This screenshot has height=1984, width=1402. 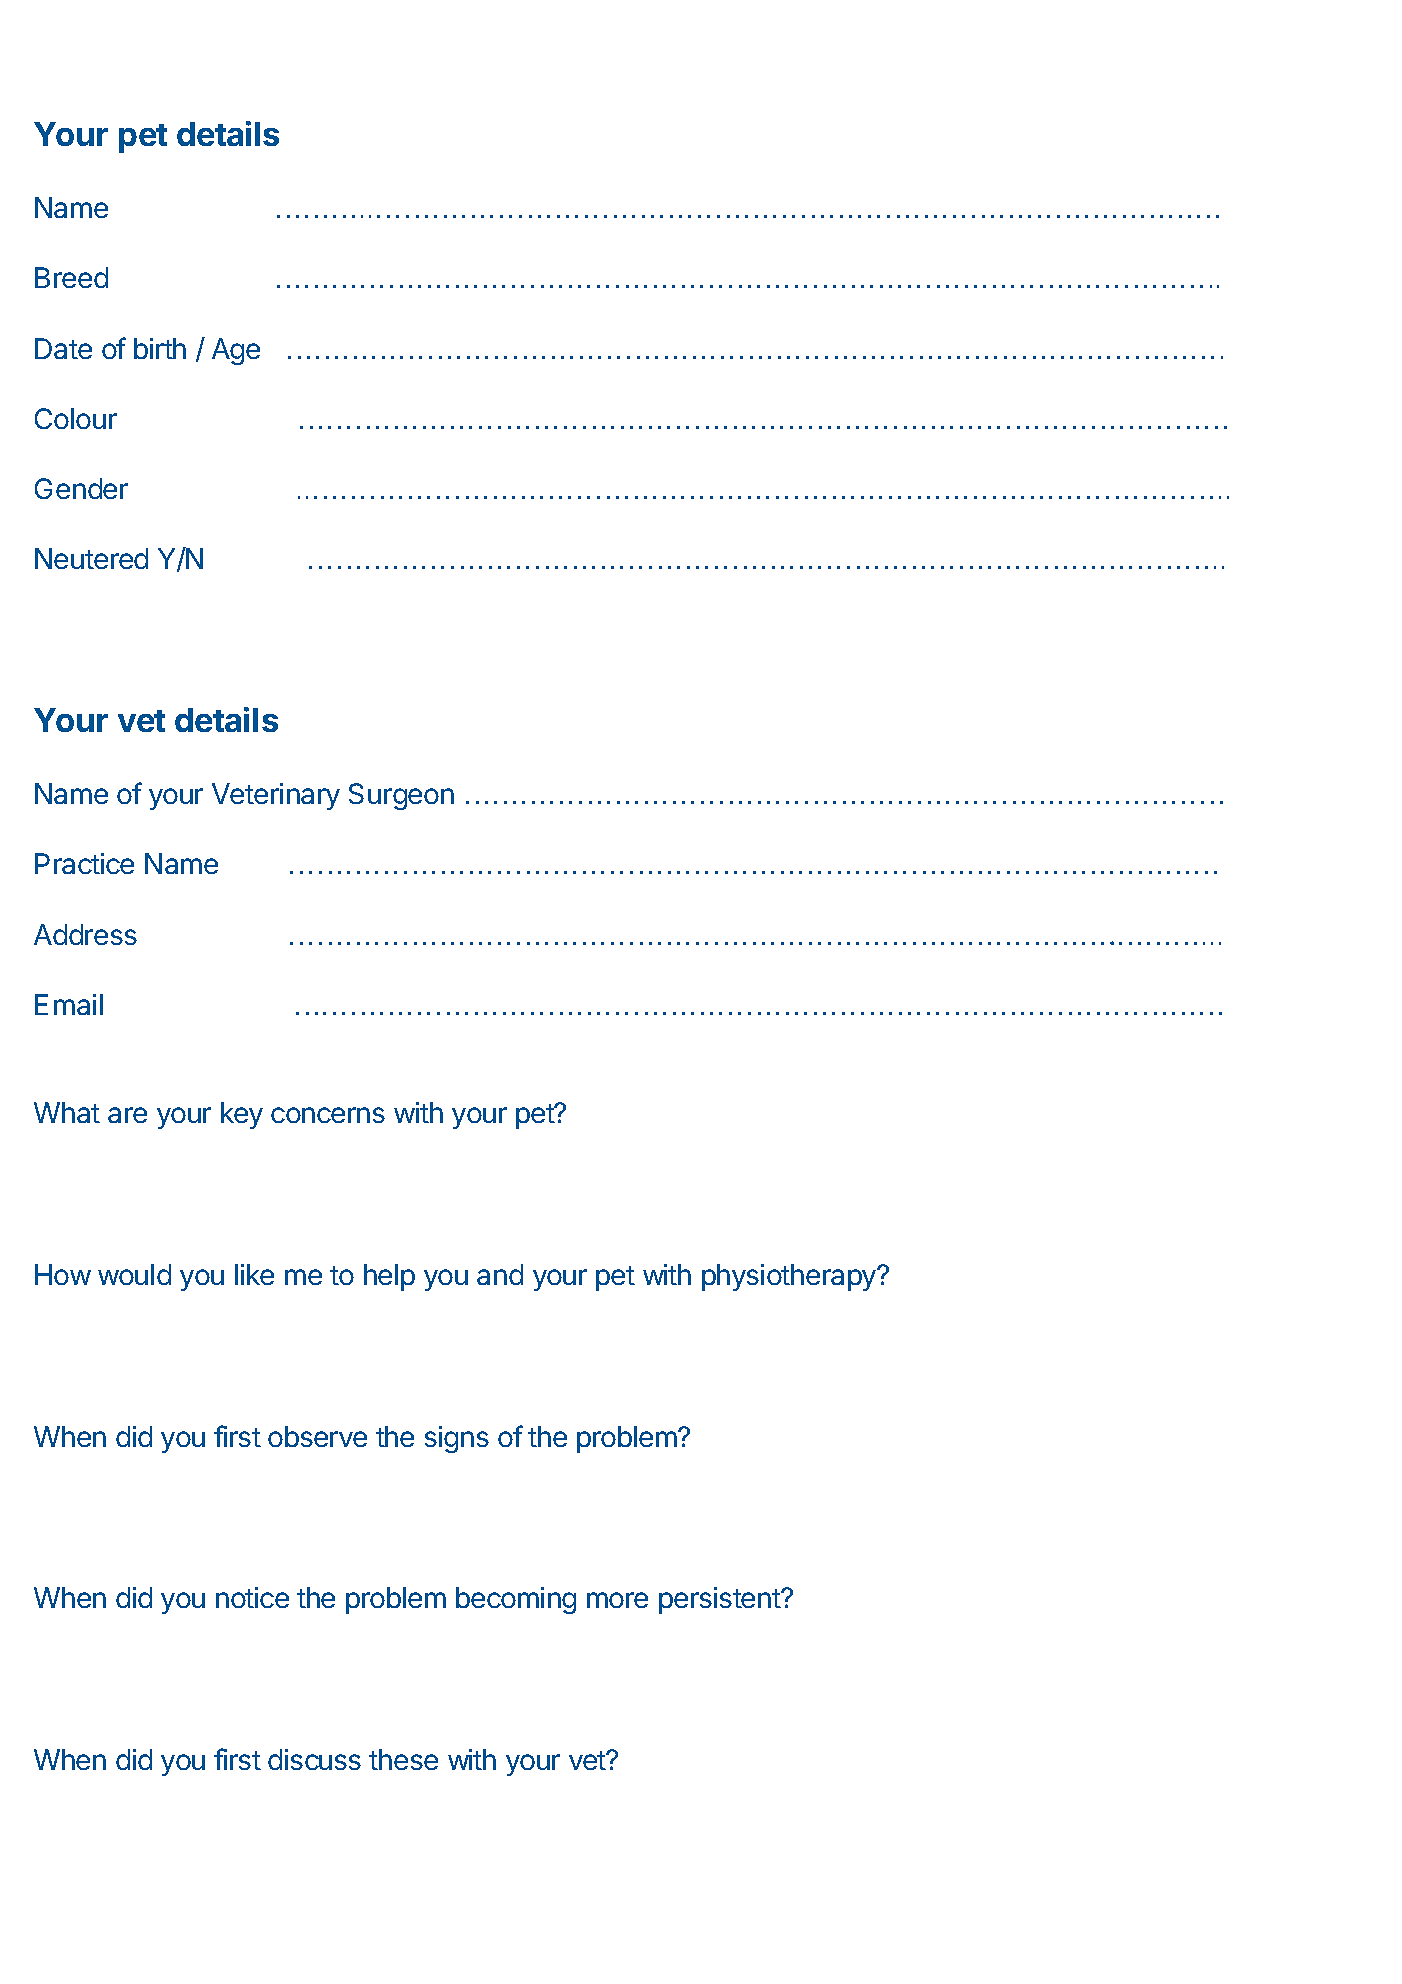 What do you see at coordinates (236, 351) in the screenshot?
I see `Age` at bounding box center [236, 351].
